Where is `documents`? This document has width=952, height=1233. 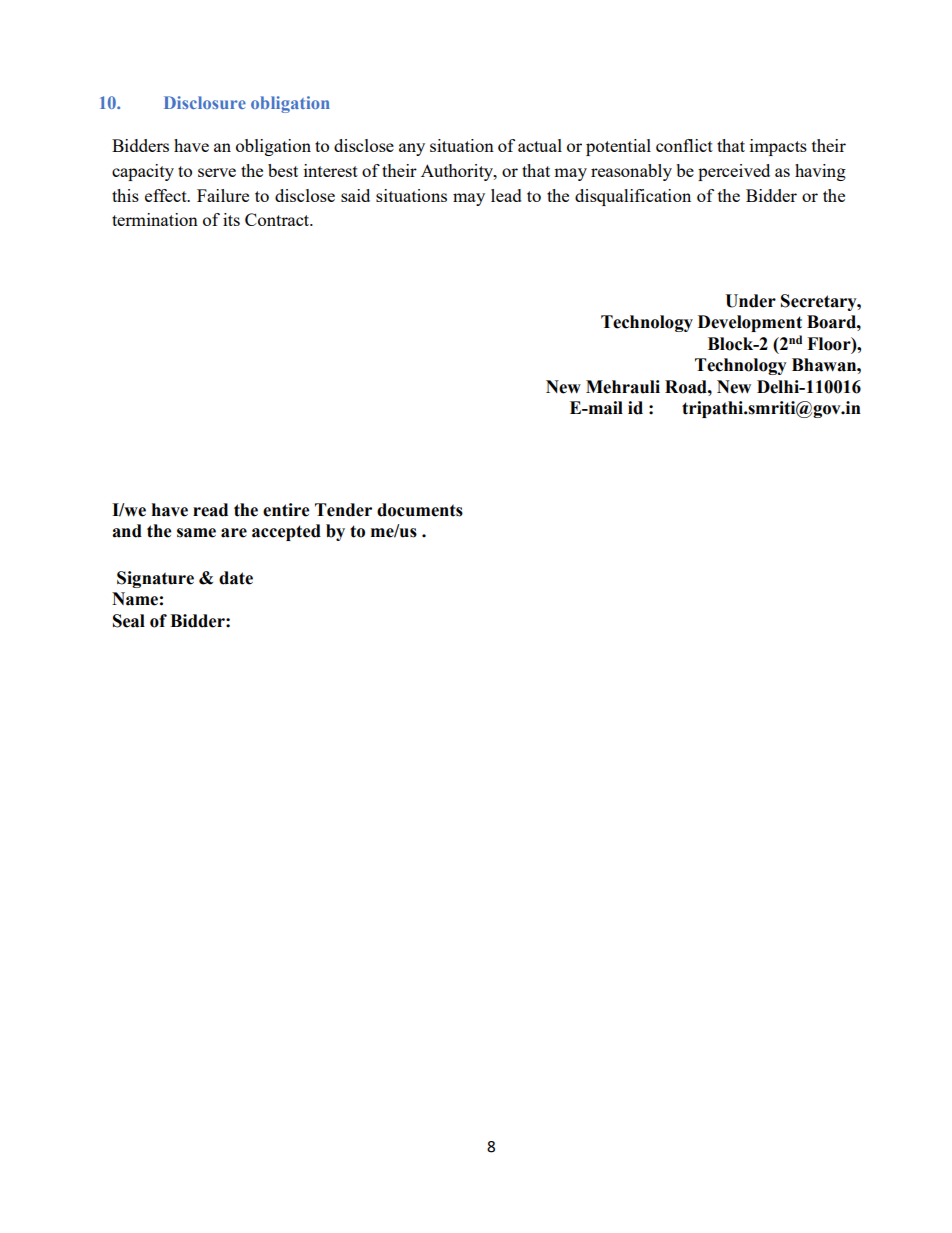
documents is located at coordinates (420, 510).
